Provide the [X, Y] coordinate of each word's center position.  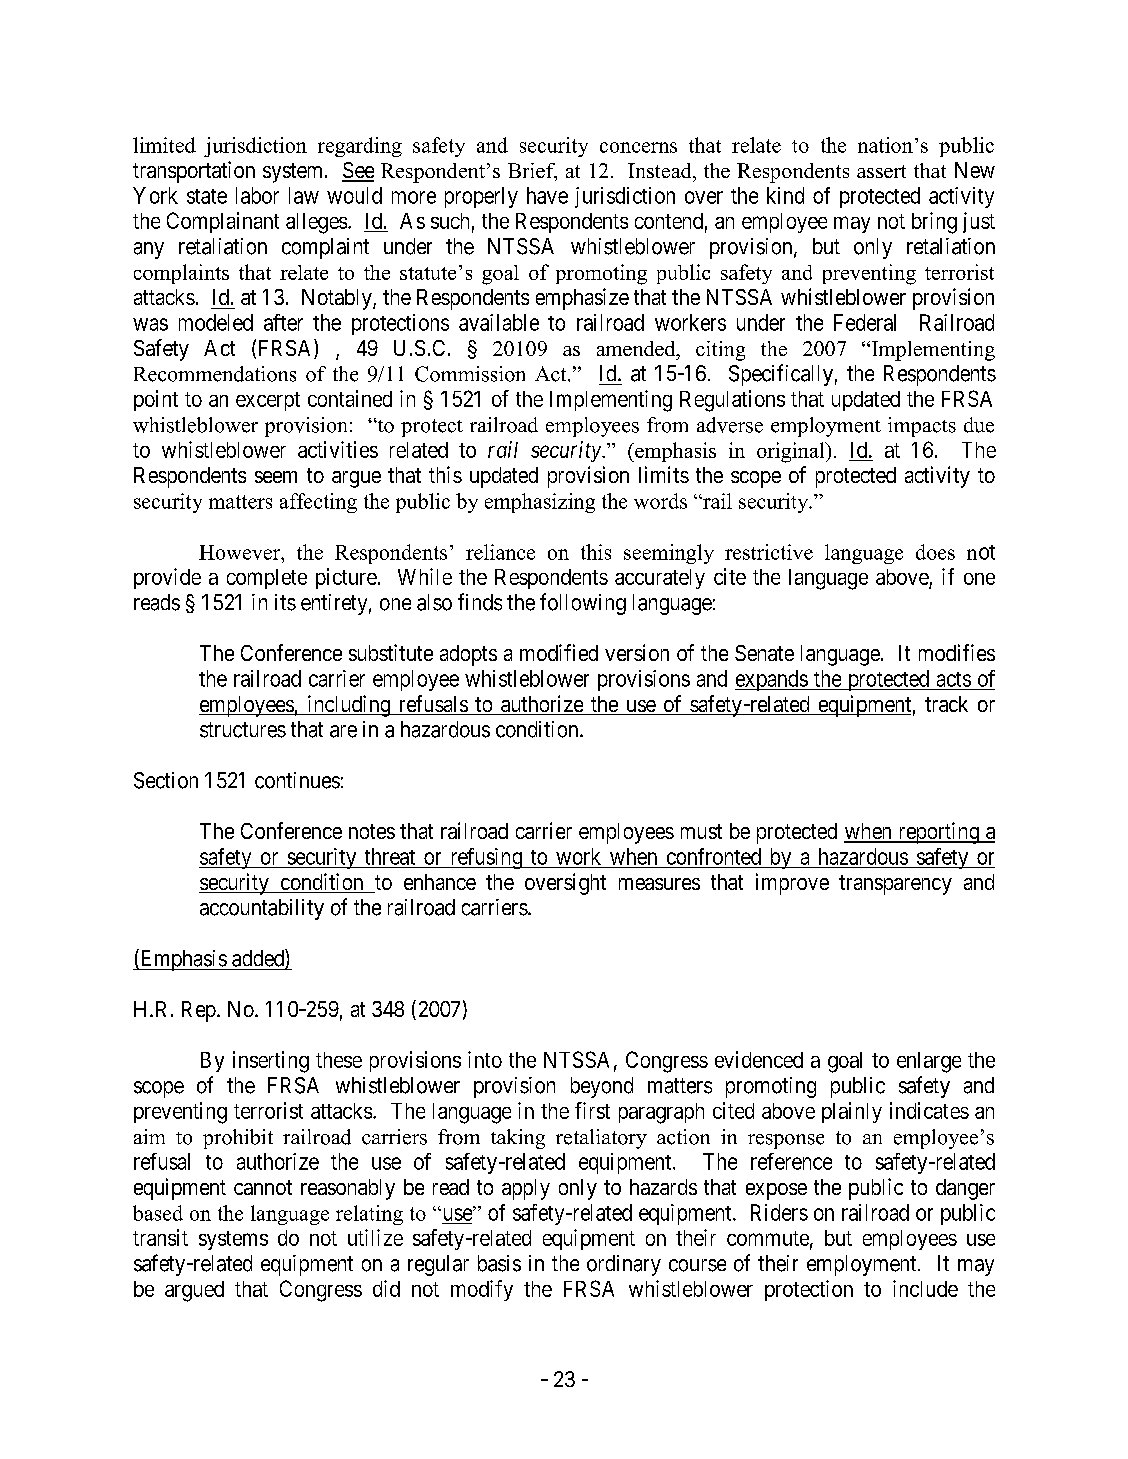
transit [160, 1237]
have [547, 195]
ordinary [624, 1265]
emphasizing [540, 503]
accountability [262, 909]
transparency [895, 885]
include [925, 1288]
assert [881, 171]
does [935, 552]
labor [257, 195]
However [241, 552]
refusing [486, 858]
